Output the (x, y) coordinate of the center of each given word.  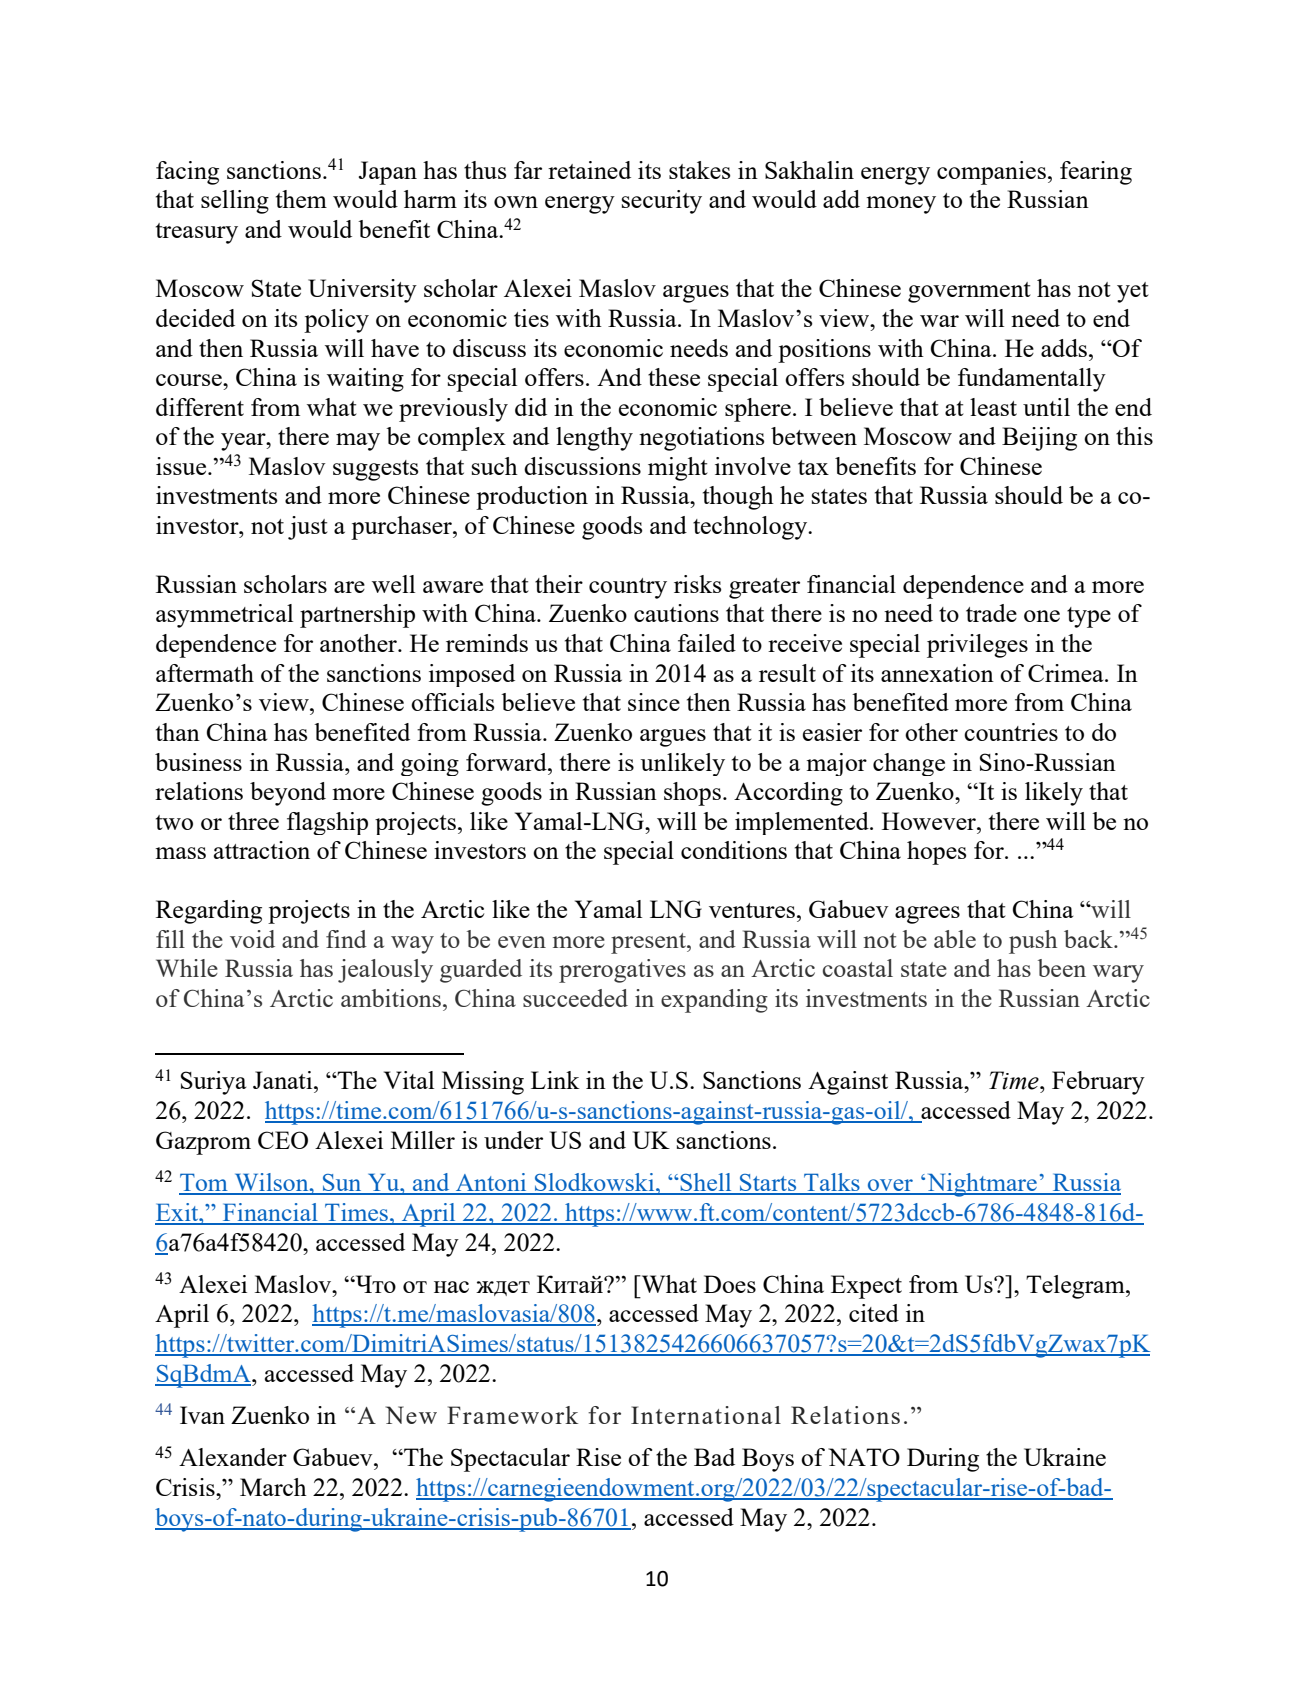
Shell (706, 1183)
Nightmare (982, 1185)
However (930, 821)
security (662, 202)
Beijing (1039, 439)
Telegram (1076, 1287)
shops (692, 794)
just (308, 528)
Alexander (233, 1457)
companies (991, 173)
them (301, 199)
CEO (283, 1140)
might (678, 469)
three (253, 821)
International (706, 1415)
